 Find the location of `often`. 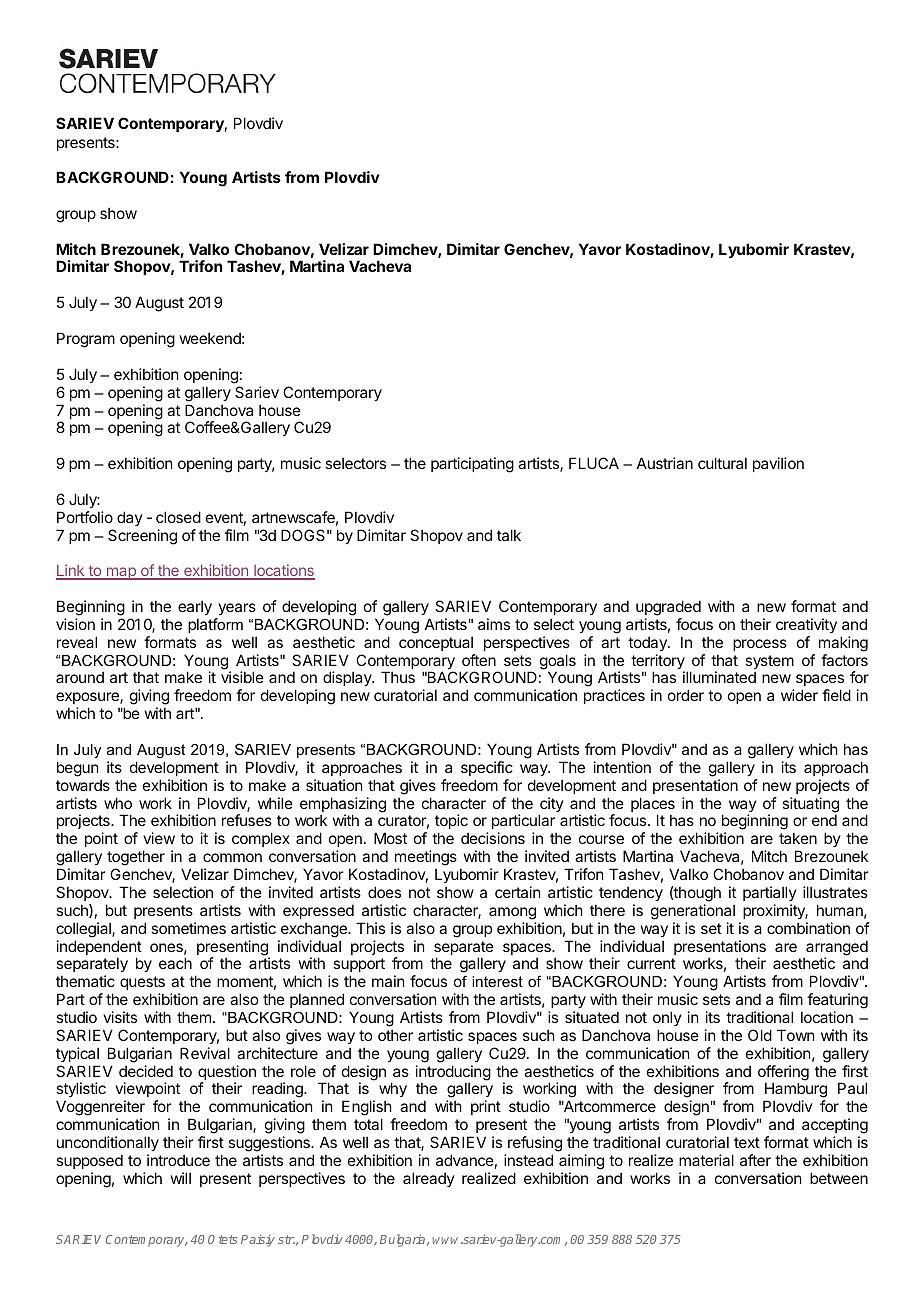

often is located at coordinates (479, 660).
